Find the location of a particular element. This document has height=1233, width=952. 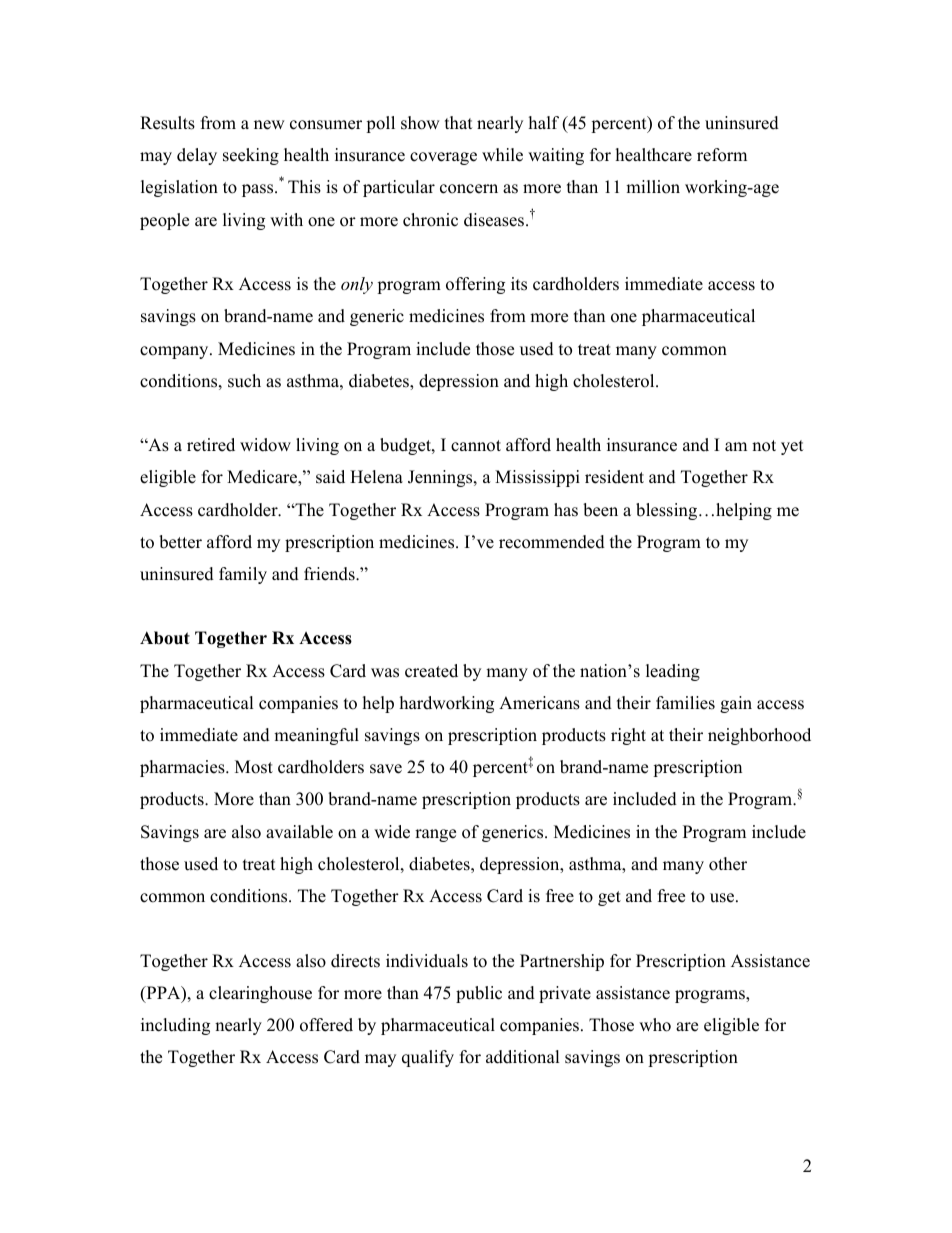

while is located at coordinates (502, 155).
